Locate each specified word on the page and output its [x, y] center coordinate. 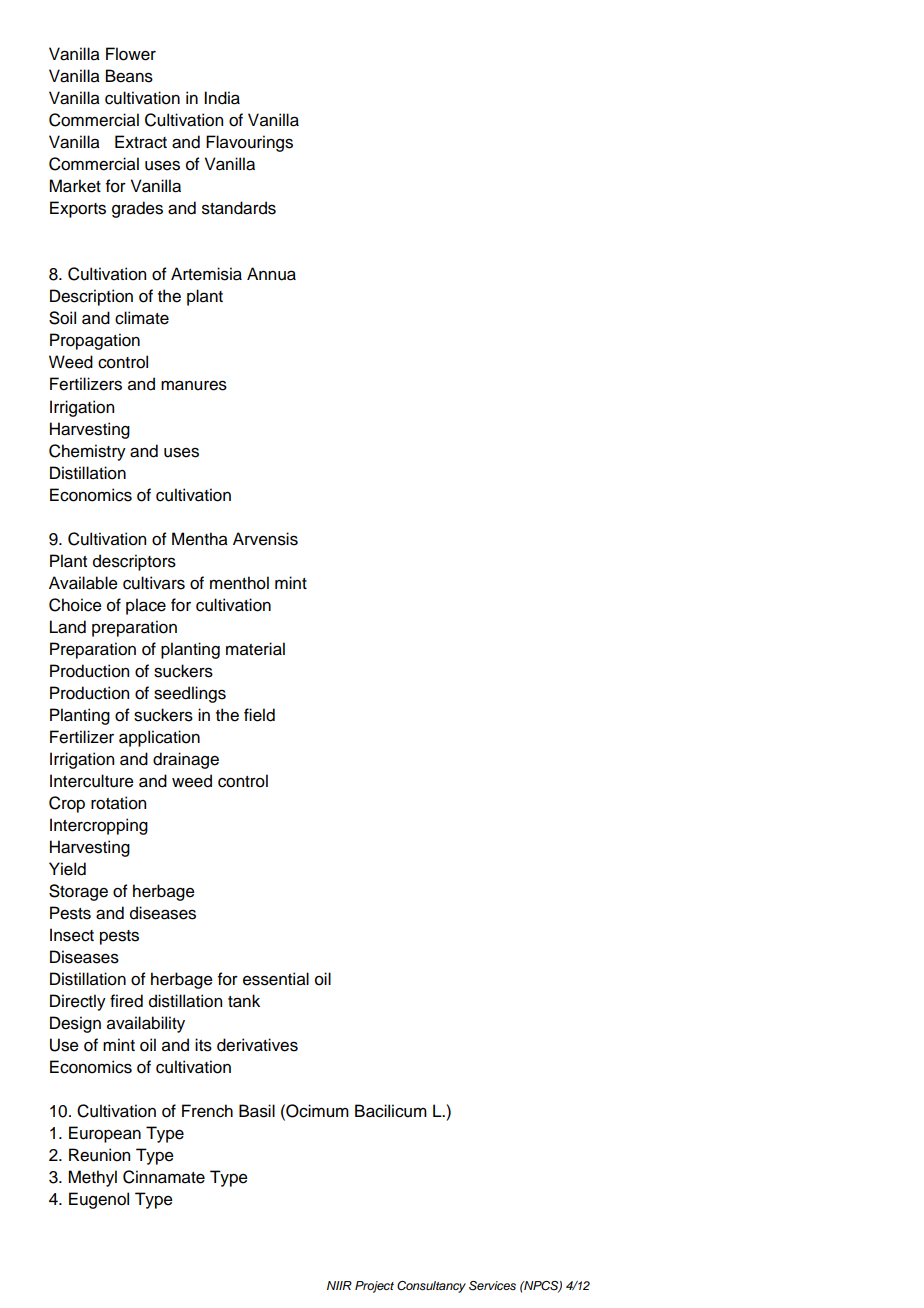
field [259, 715]
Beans [129, 76]
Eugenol [99, 1200]
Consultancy [431, 1287]
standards [239, 208]
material [255, 649]
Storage [78, 892]
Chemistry [87, 452]
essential [276, 979]
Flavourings [249, 143]
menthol [239, 583]
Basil [257, 1111]
